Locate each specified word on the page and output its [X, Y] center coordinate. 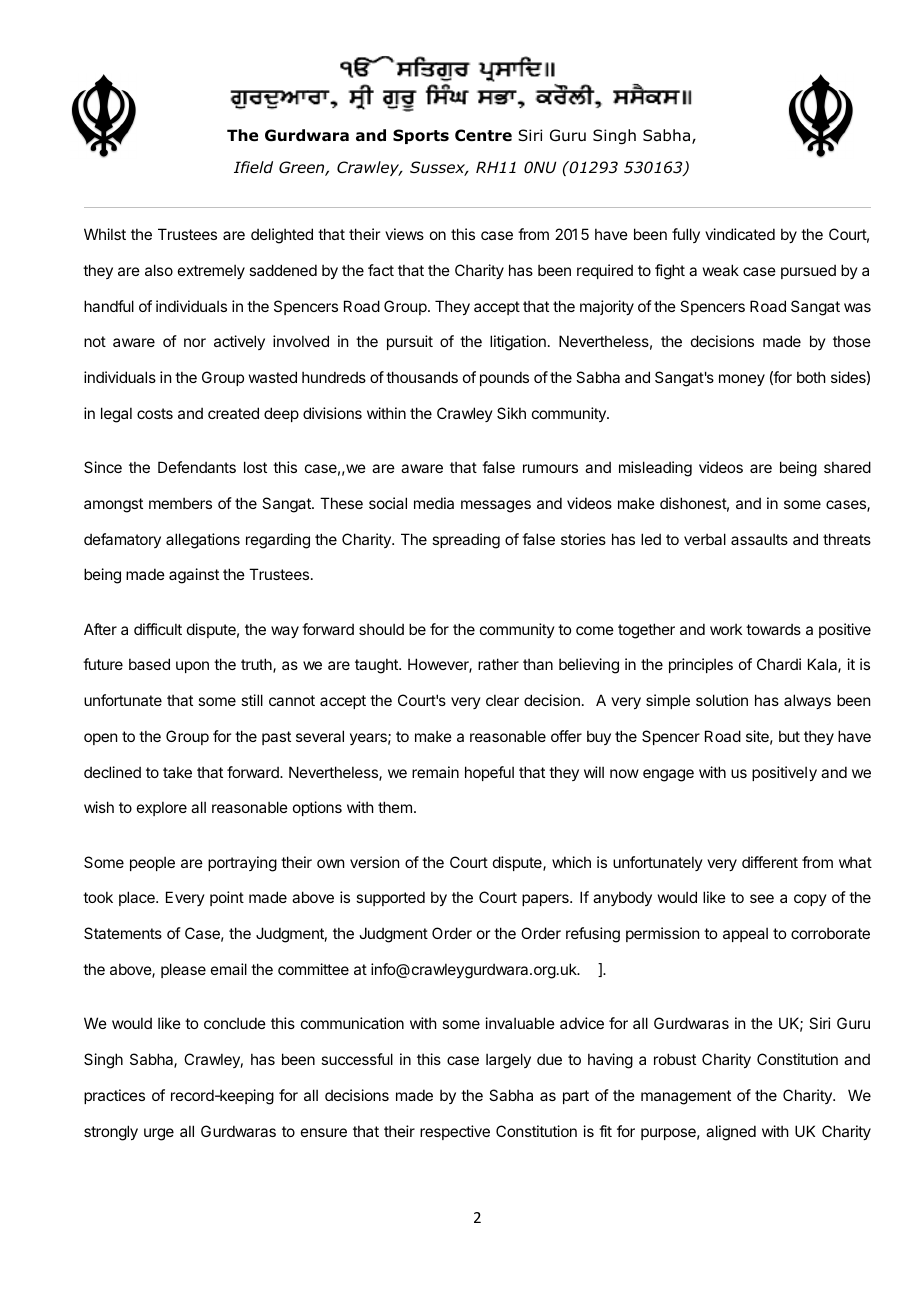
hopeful [489, 773]
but [789, 736]
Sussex [439, 168]
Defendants [197, 467]
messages [496, 506]
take [177, 772]
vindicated [740, 234]
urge [159, 1134]
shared [847, 467]
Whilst [105, 234]
